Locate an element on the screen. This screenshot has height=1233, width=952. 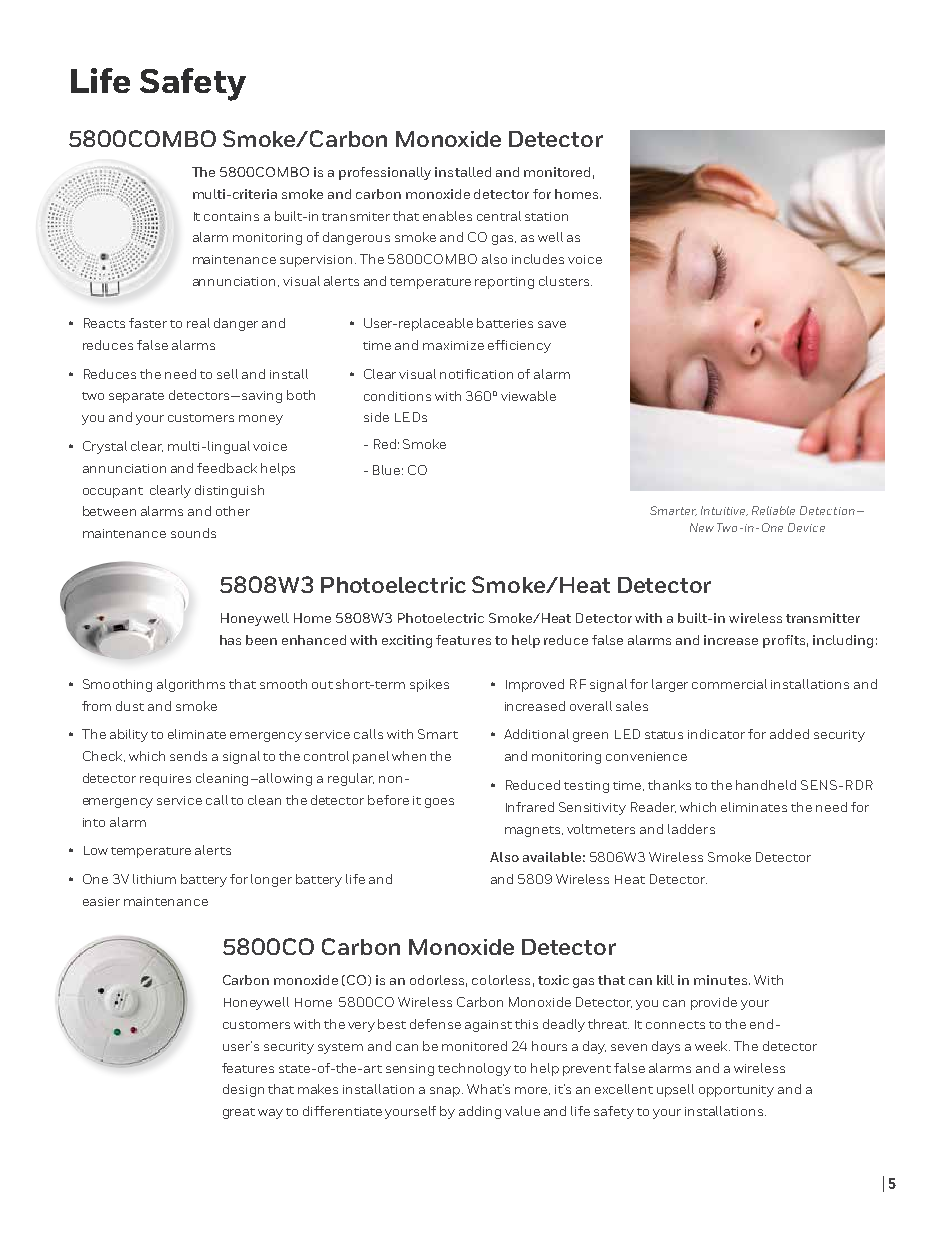
has is located at coordinates (230, 640).
